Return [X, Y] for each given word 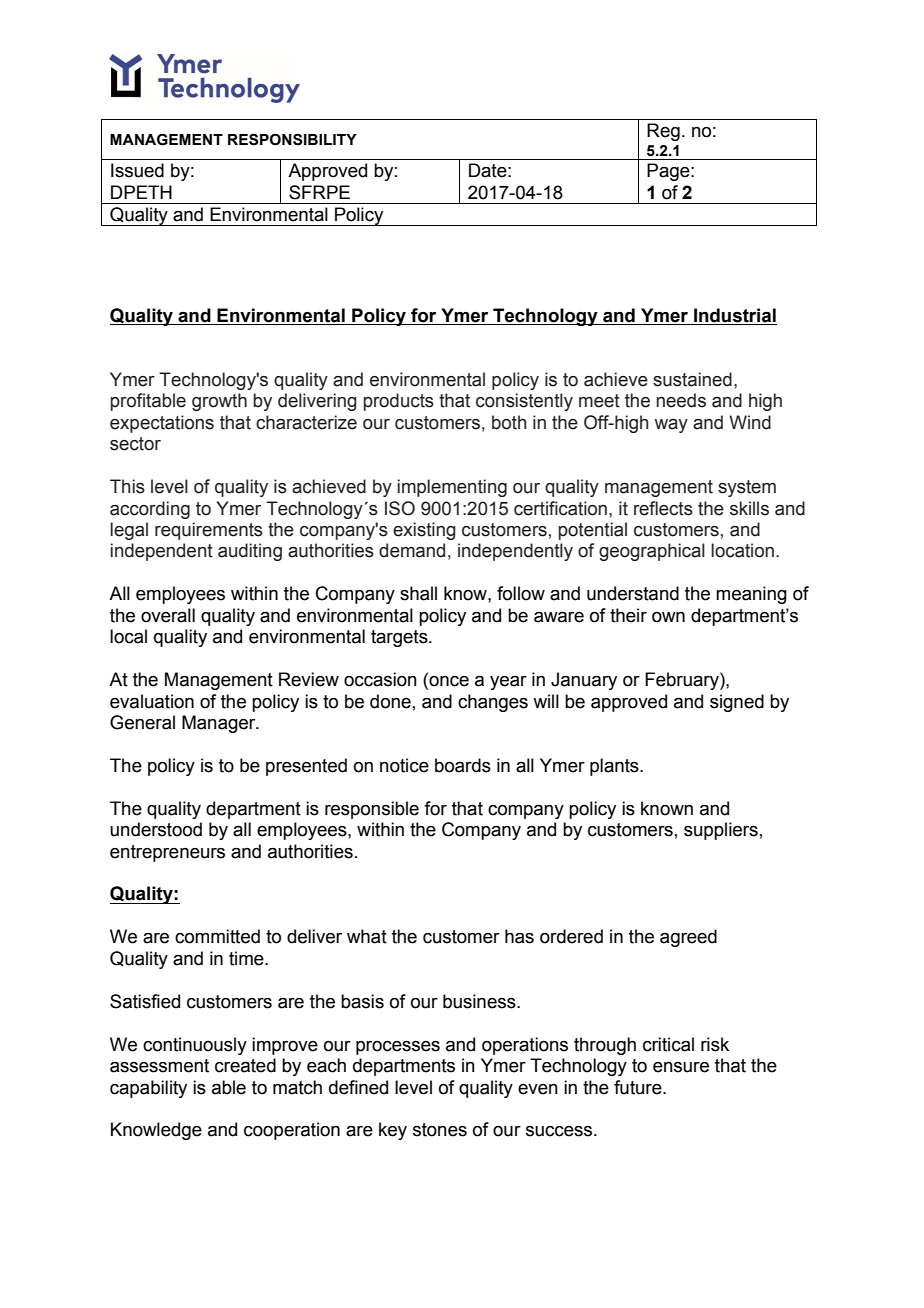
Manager [220, 724]
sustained [692, 379]
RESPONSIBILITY [292, 139]
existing [424, 531]
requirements [209, 531]
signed [737, 703]
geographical [652, 552]
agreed [688, 938]
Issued [137, 170]
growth [219, 402]
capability [148, 1089]
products [399, 402]
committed [217, 936]
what [367, 936]
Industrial [735, 315]
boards [463, 765]
